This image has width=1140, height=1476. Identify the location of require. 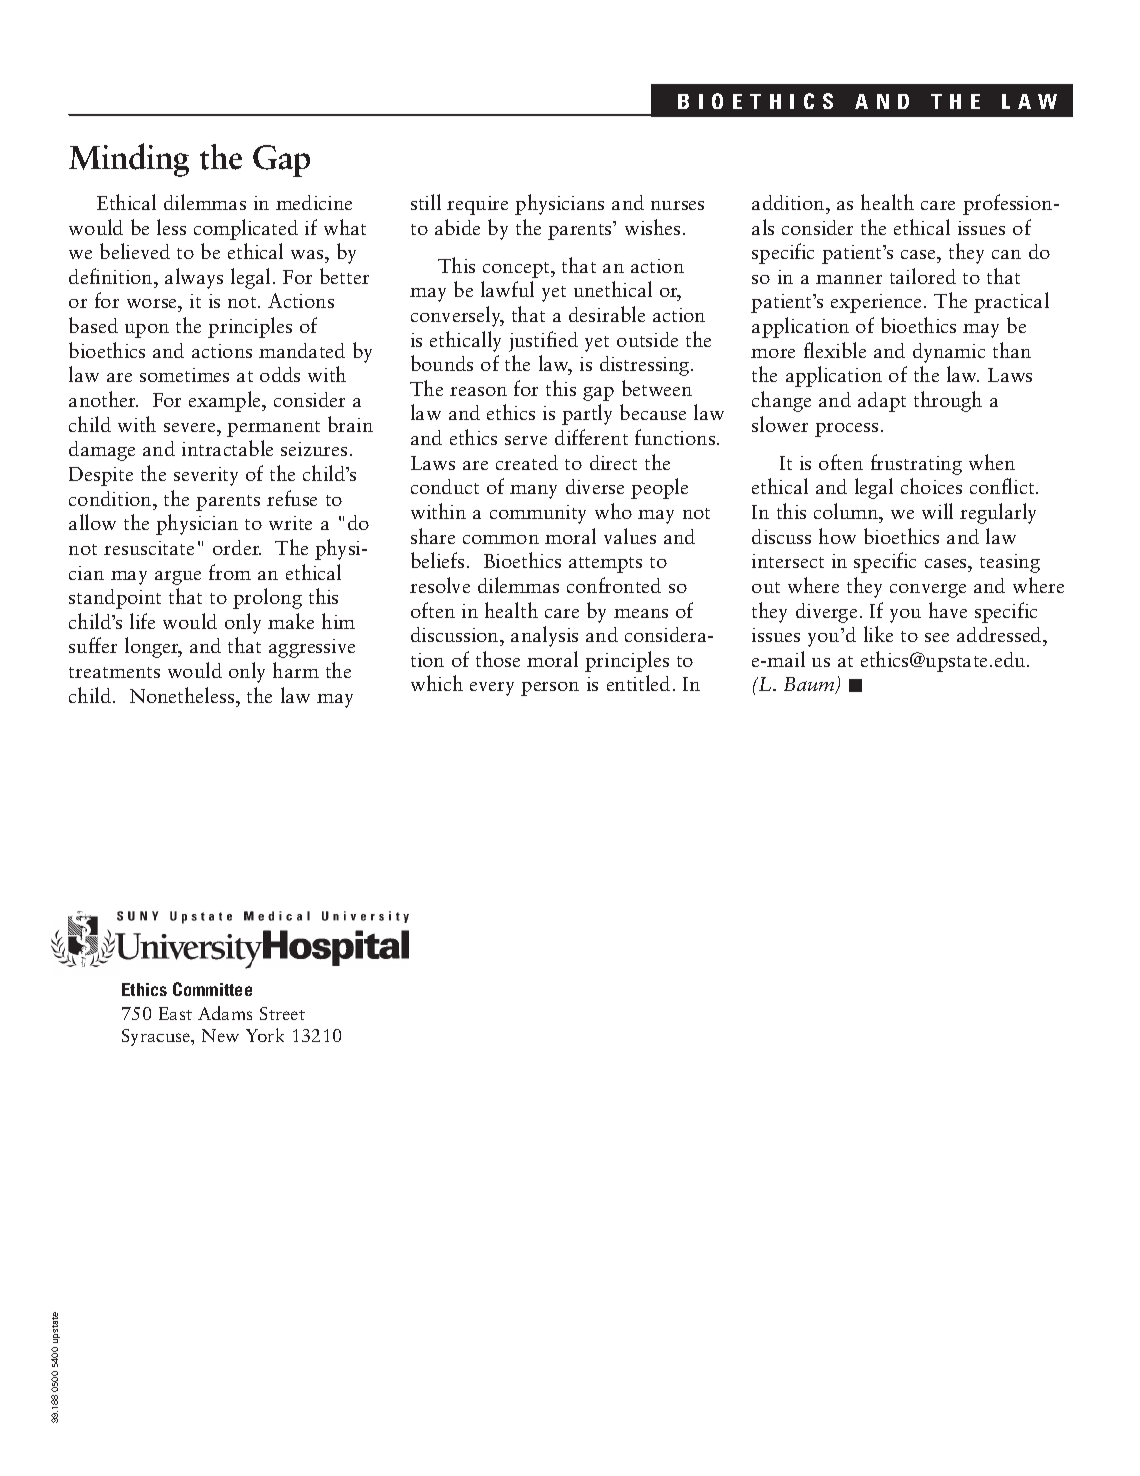
(477, 205).
